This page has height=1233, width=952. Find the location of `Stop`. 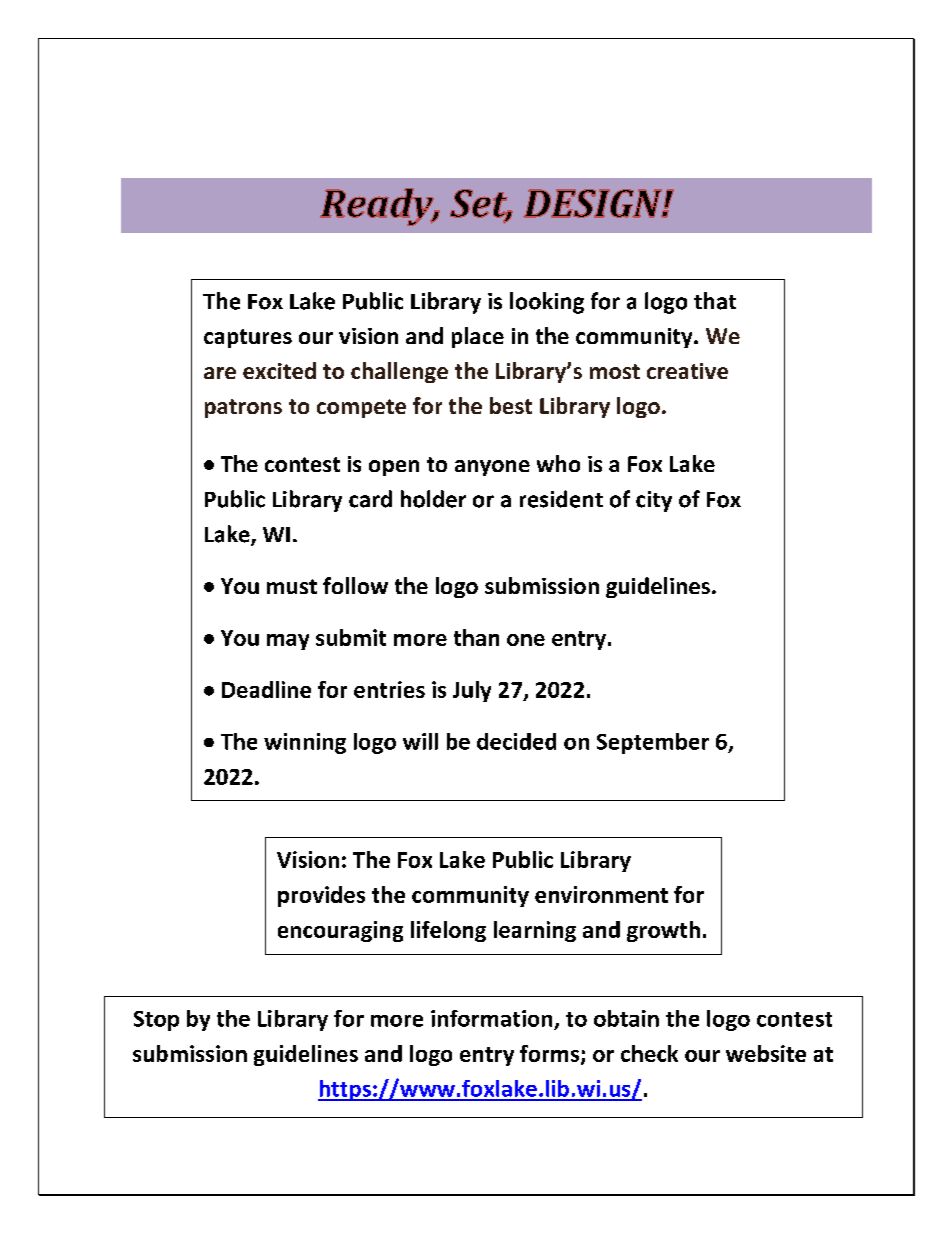

Stop is located at coordinates (156, 1021).
